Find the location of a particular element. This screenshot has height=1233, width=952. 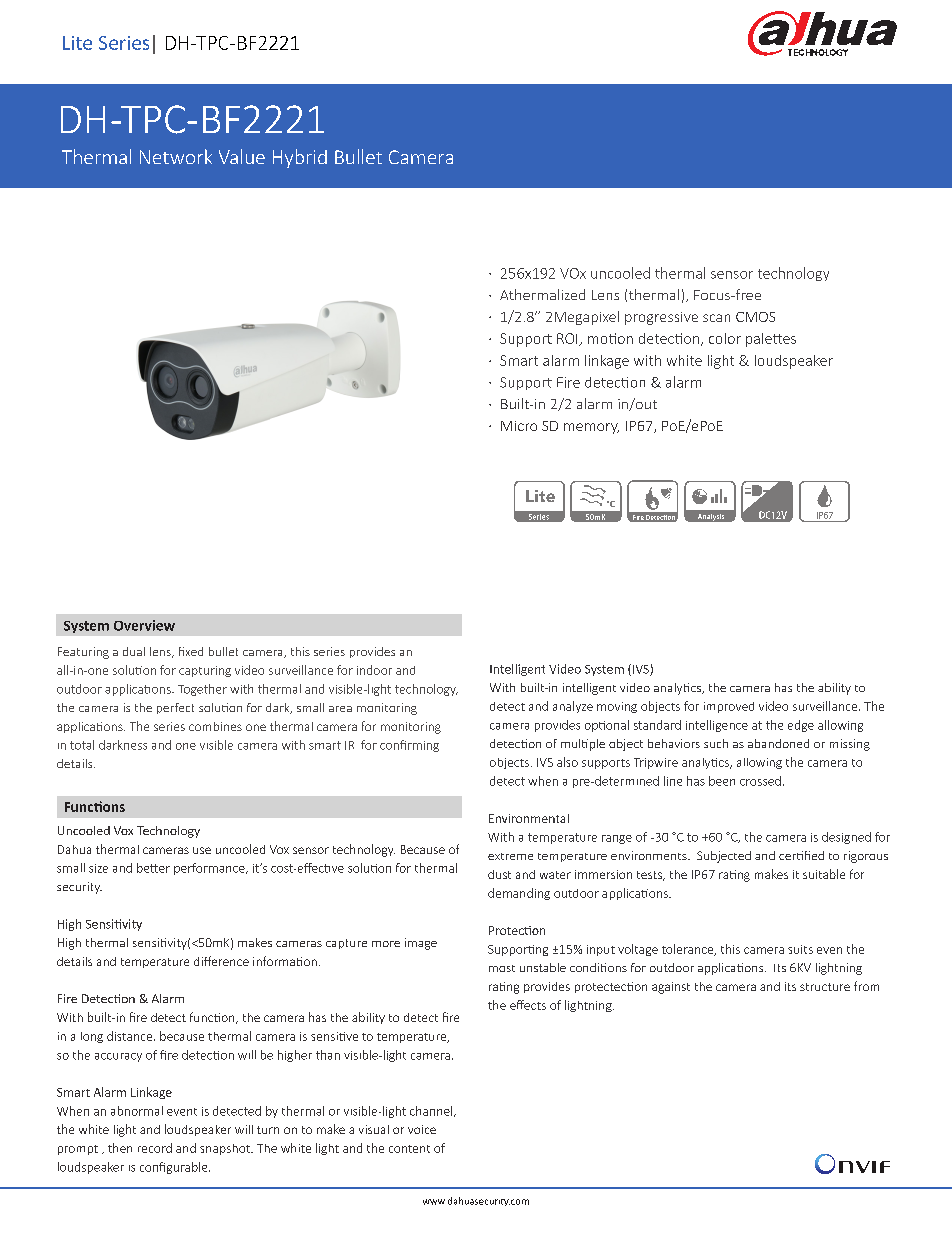

CMOS is located at coordinates (755, 317).
